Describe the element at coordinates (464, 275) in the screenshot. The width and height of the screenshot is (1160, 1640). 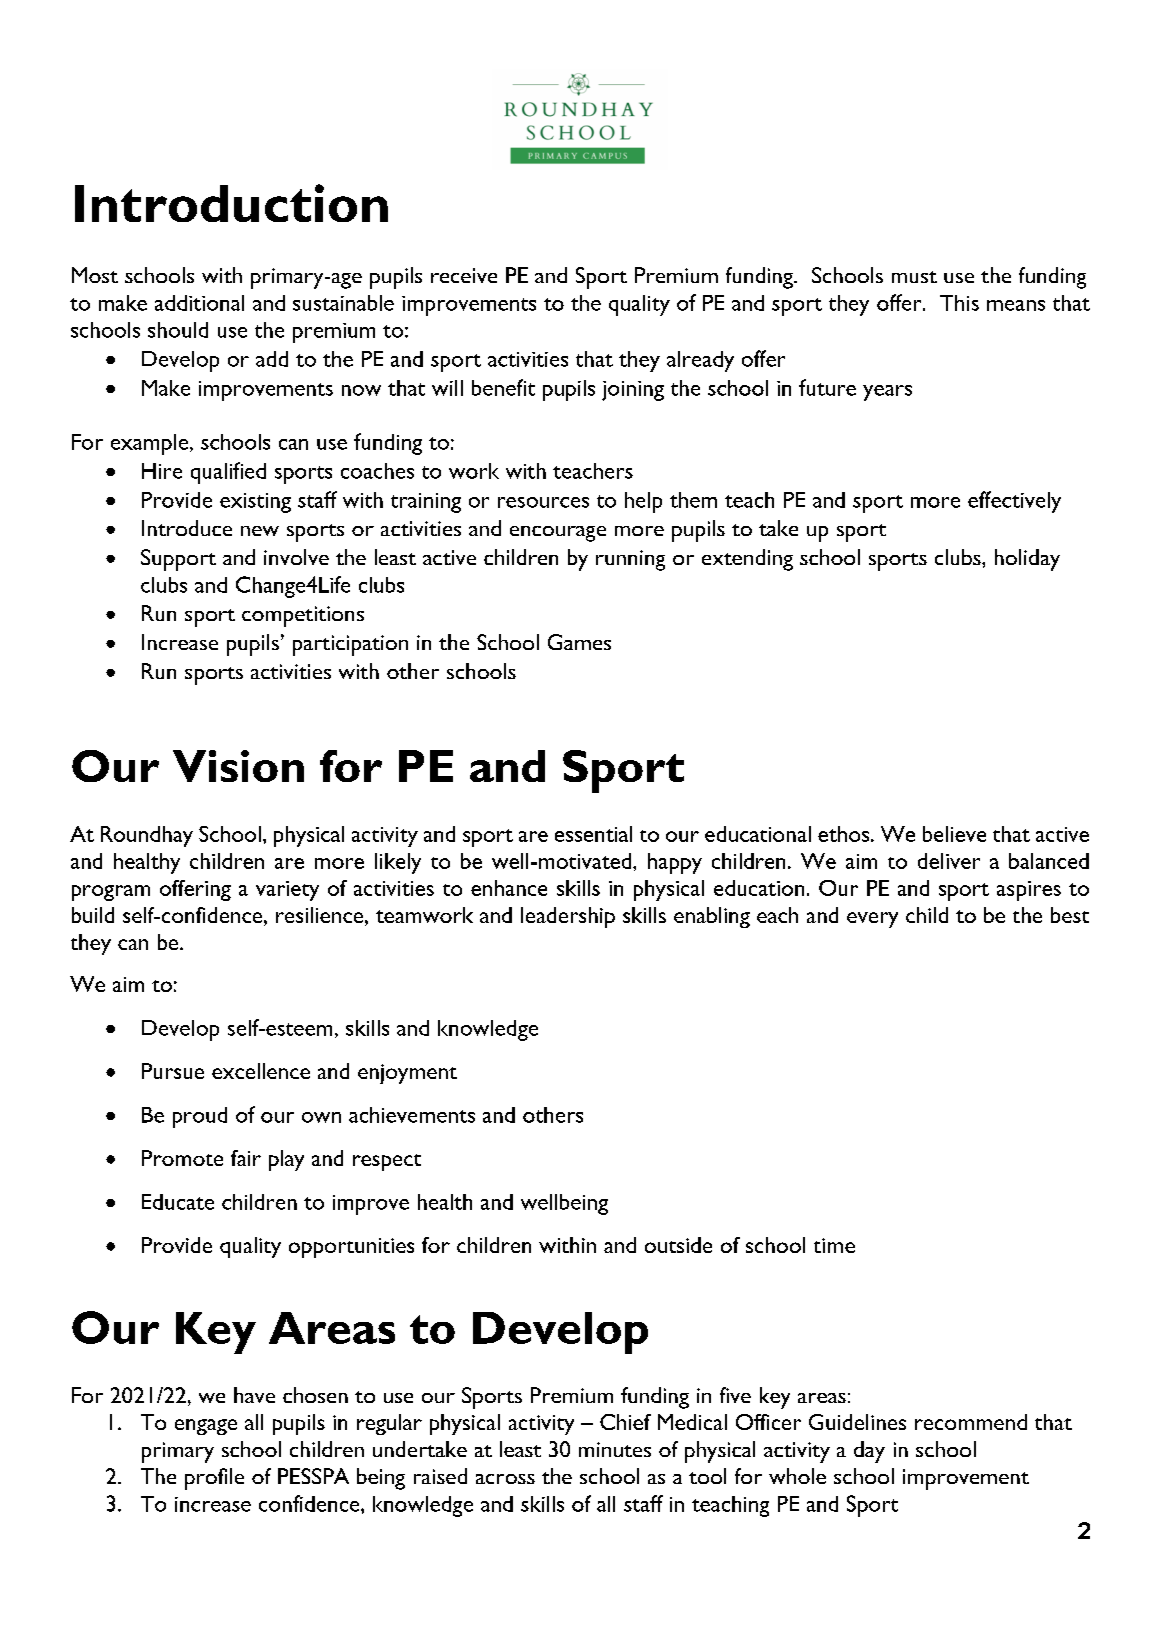
I see `receive` at that location.
